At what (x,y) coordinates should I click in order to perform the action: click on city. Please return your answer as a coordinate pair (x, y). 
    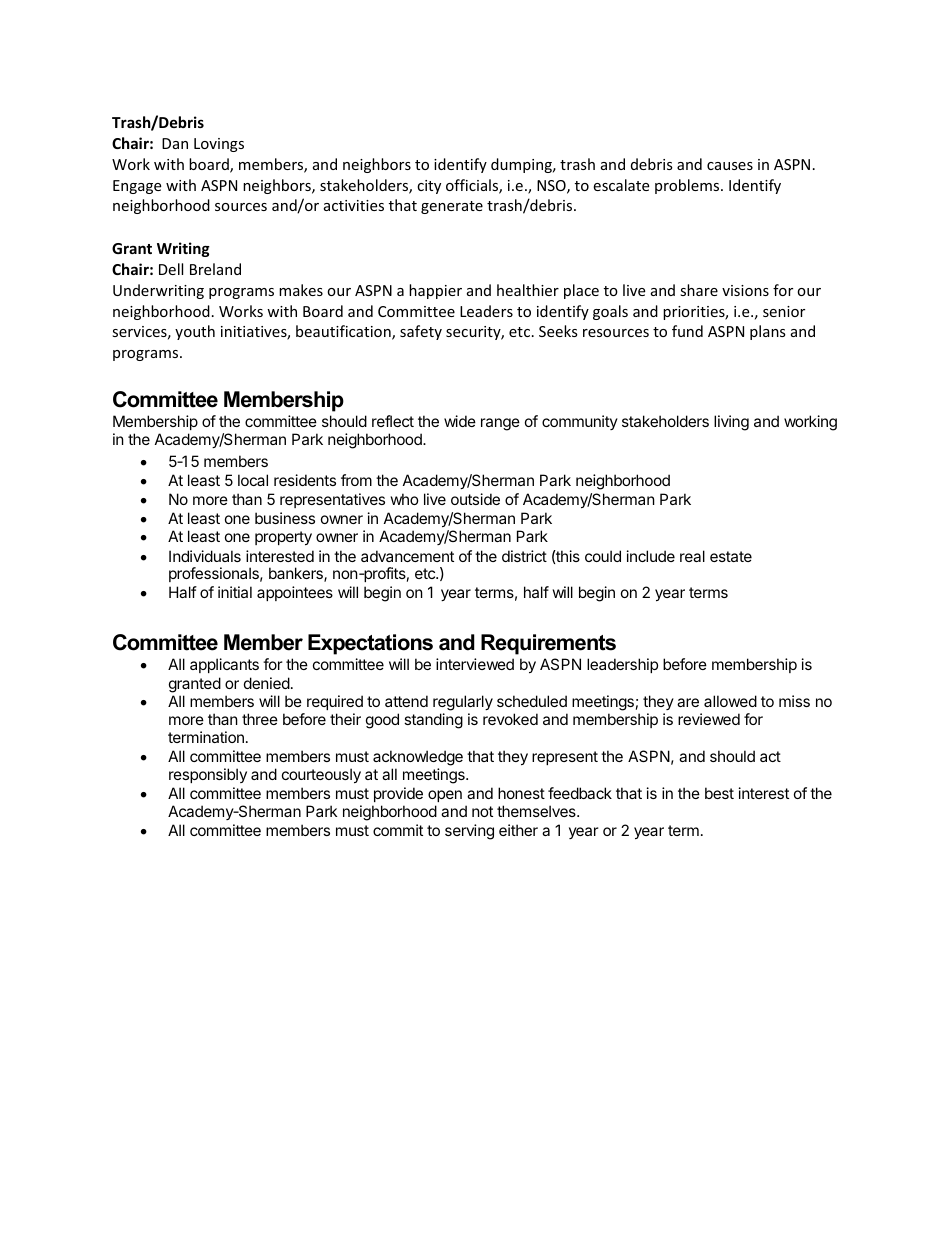
    Looking at the image, I should click on (429, 187).
